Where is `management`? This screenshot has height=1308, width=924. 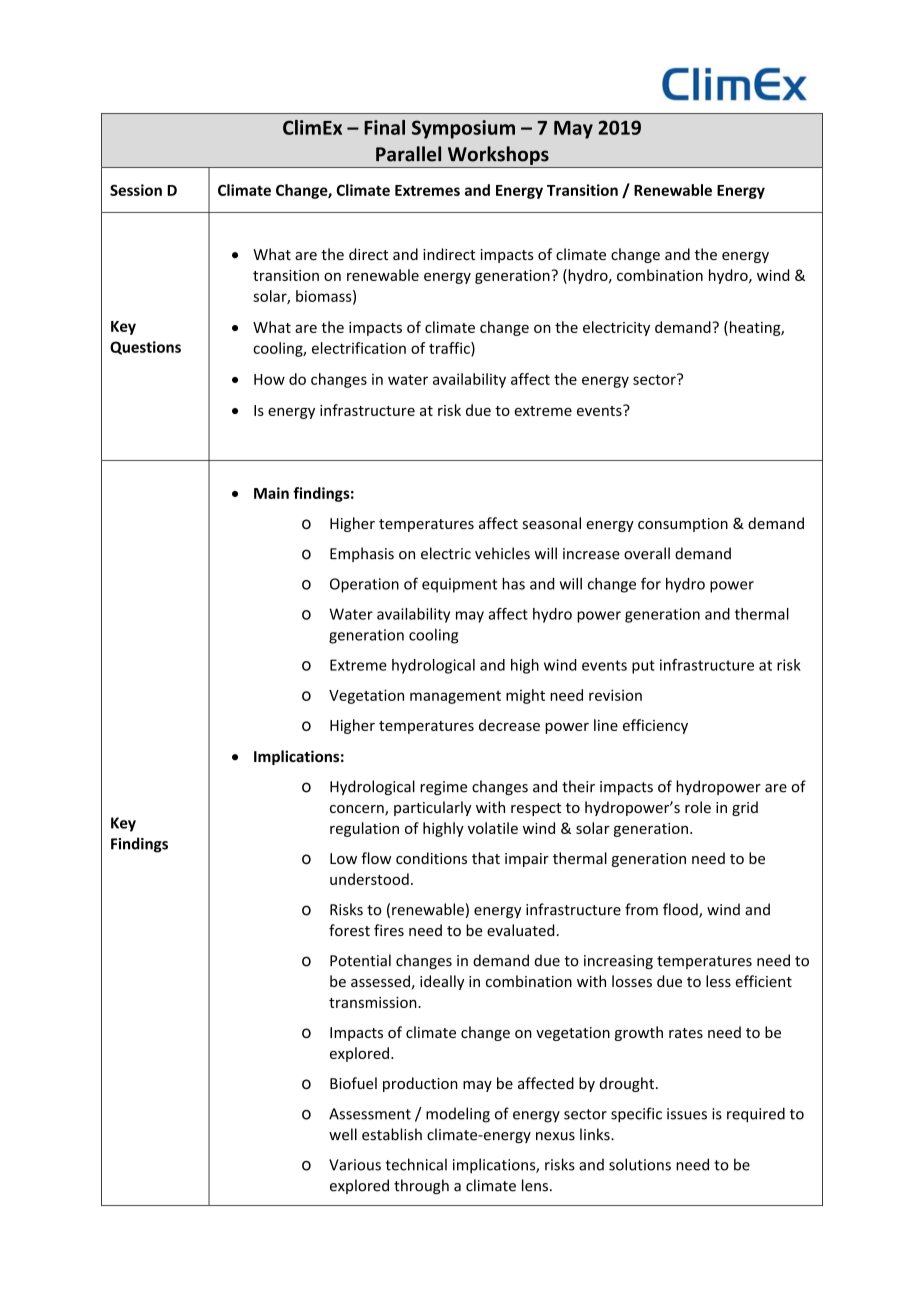
management is located at coordinates (455, 697).
